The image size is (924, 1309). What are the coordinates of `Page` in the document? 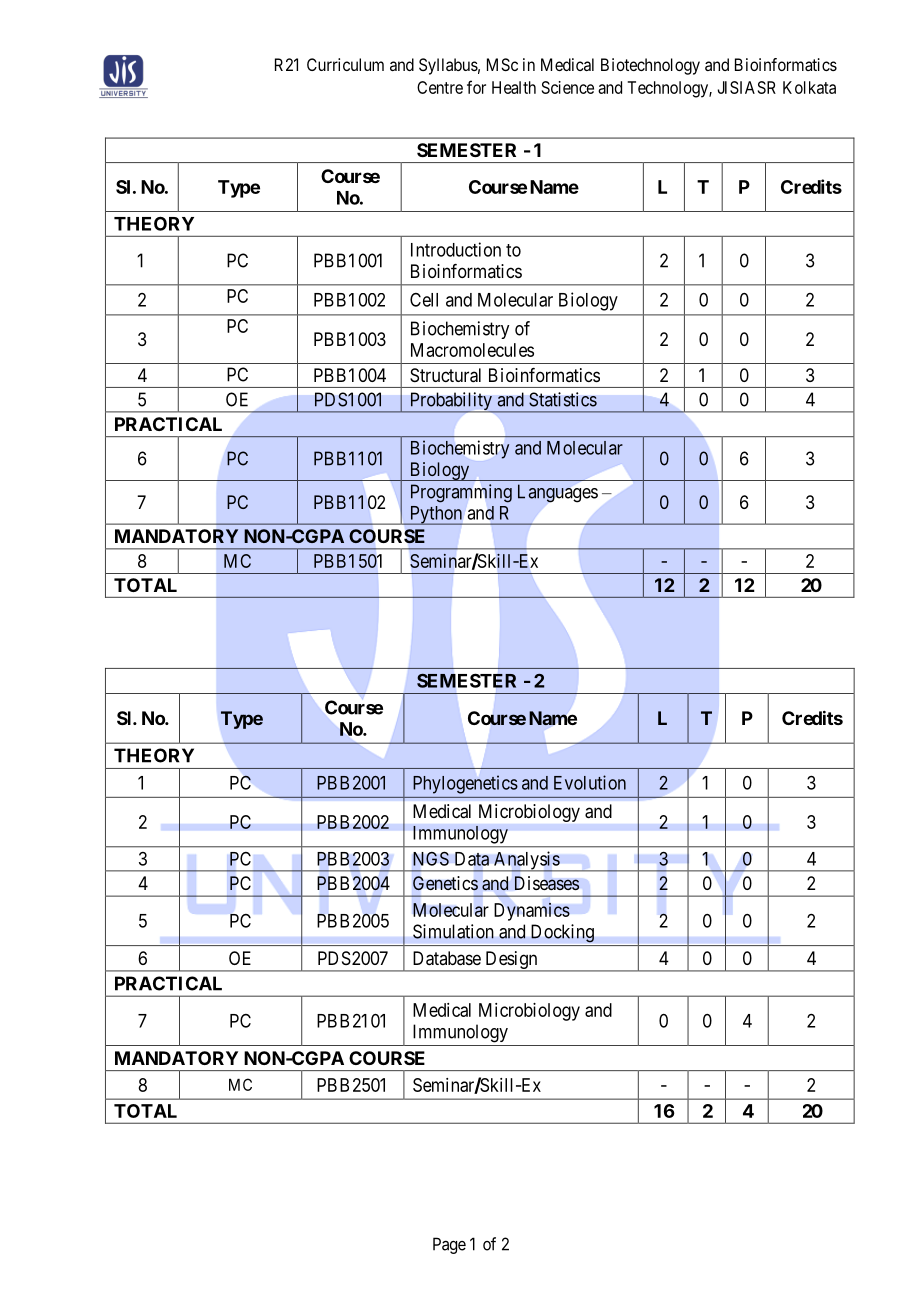 It's located at (449, 1245).
